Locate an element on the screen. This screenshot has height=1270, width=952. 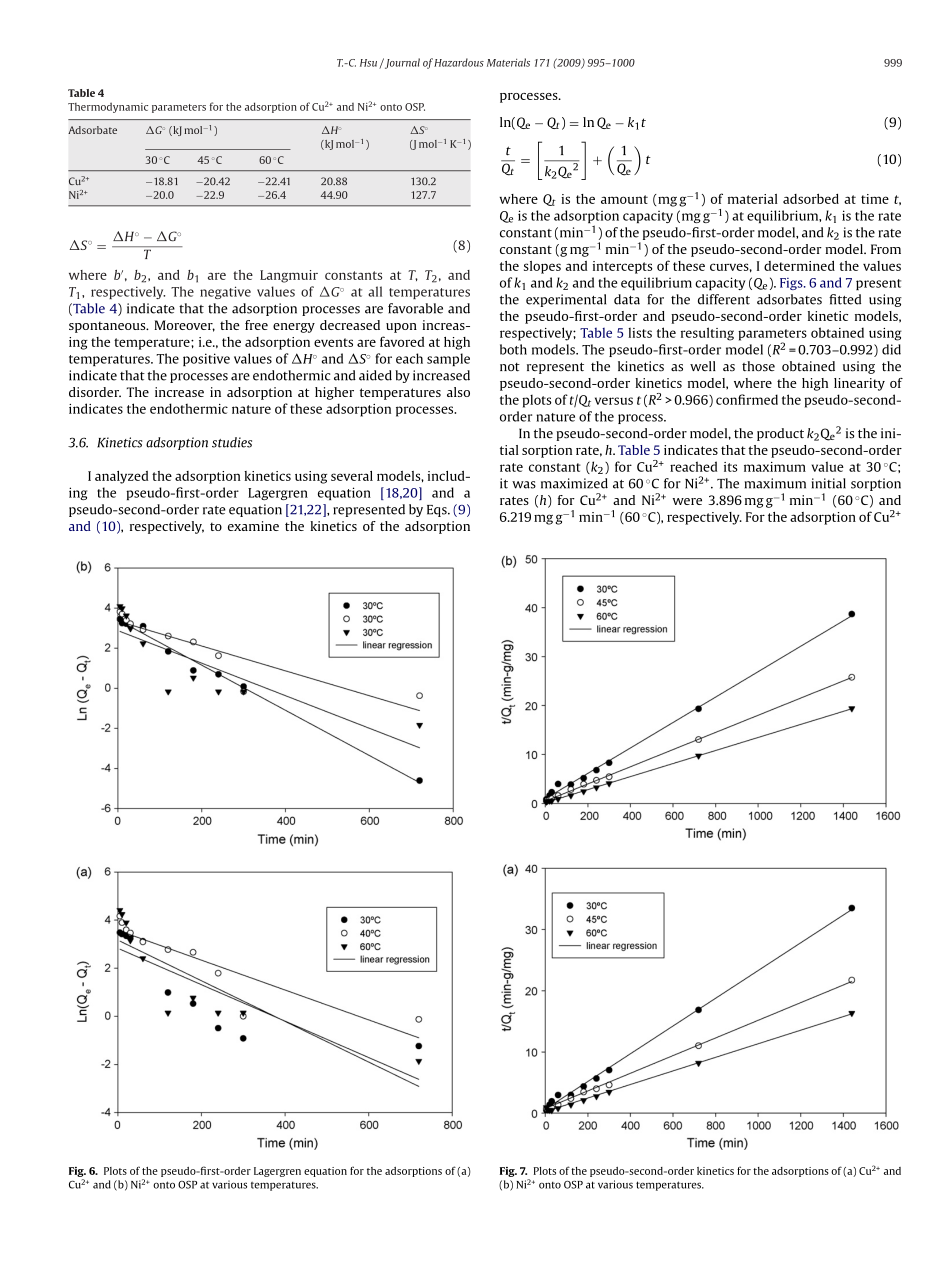
were is located at coordinates (687, 501).
